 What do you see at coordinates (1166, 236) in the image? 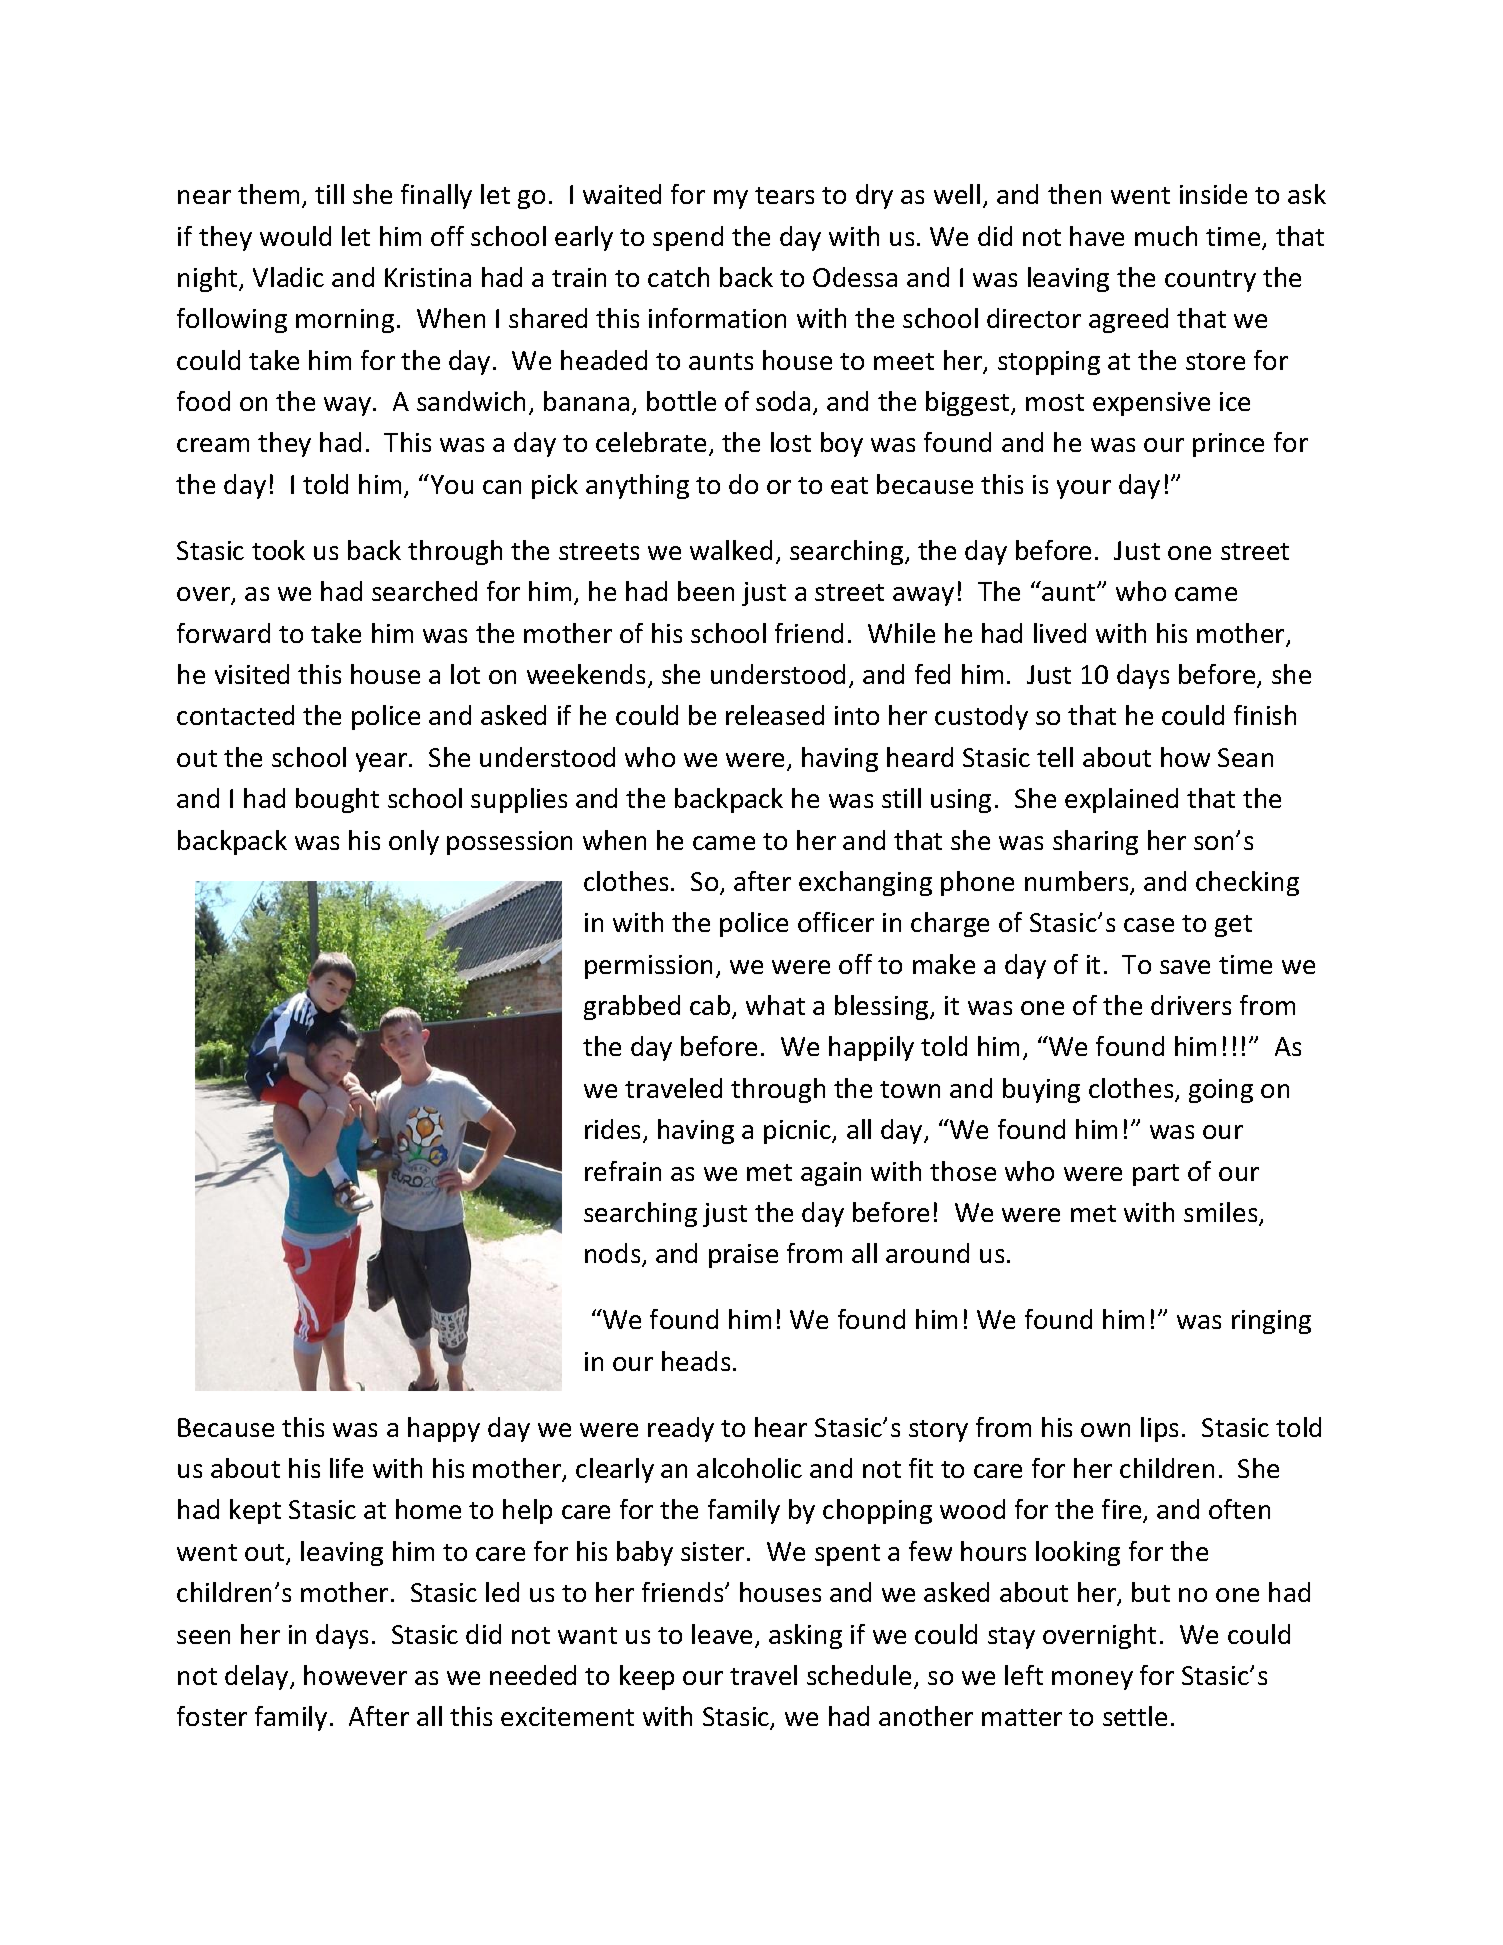
I see `much` at bounding box center [1166, 236].
